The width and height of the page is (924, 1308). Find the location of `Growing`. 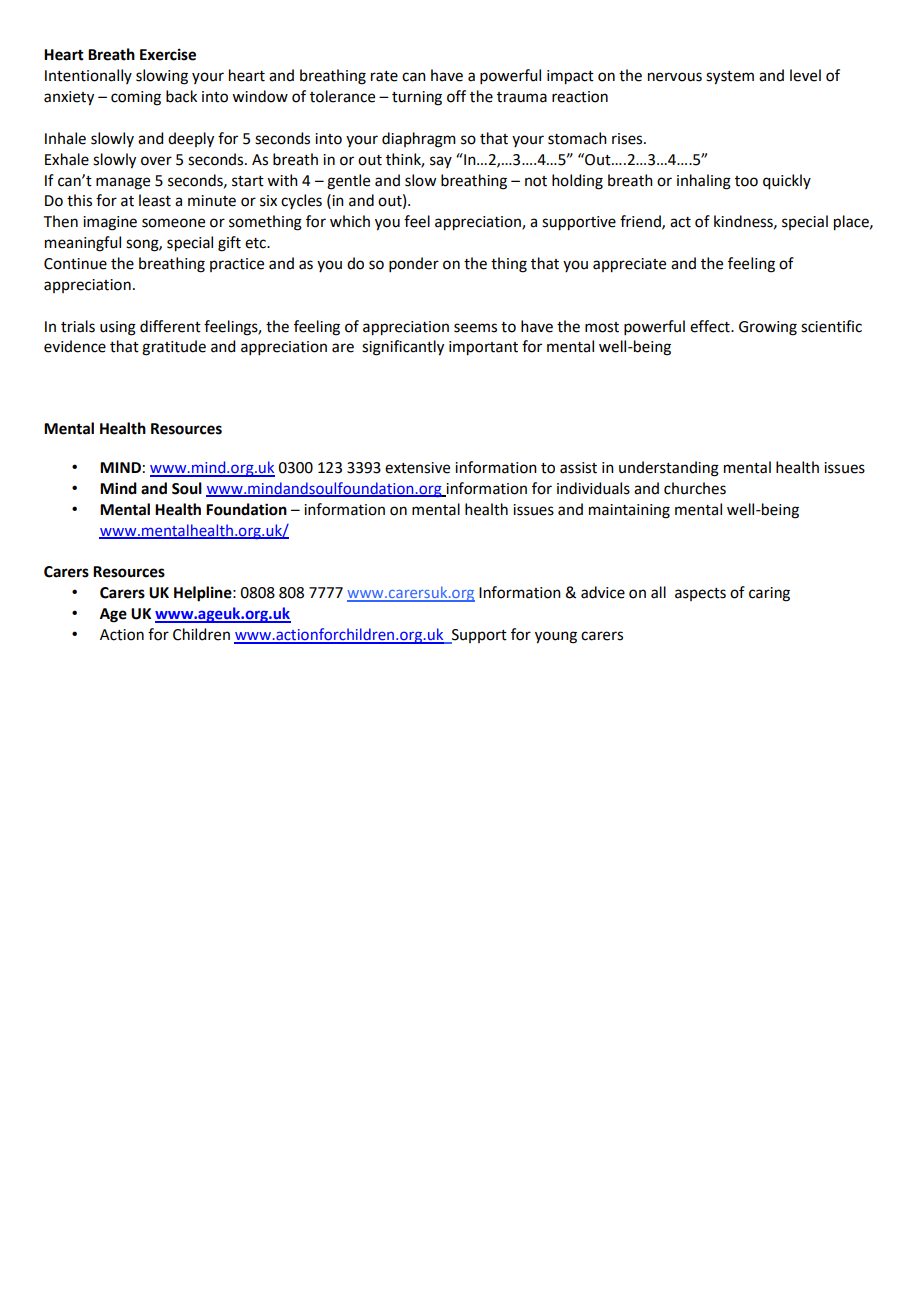

Growing is located at coordinates (768, 328).
